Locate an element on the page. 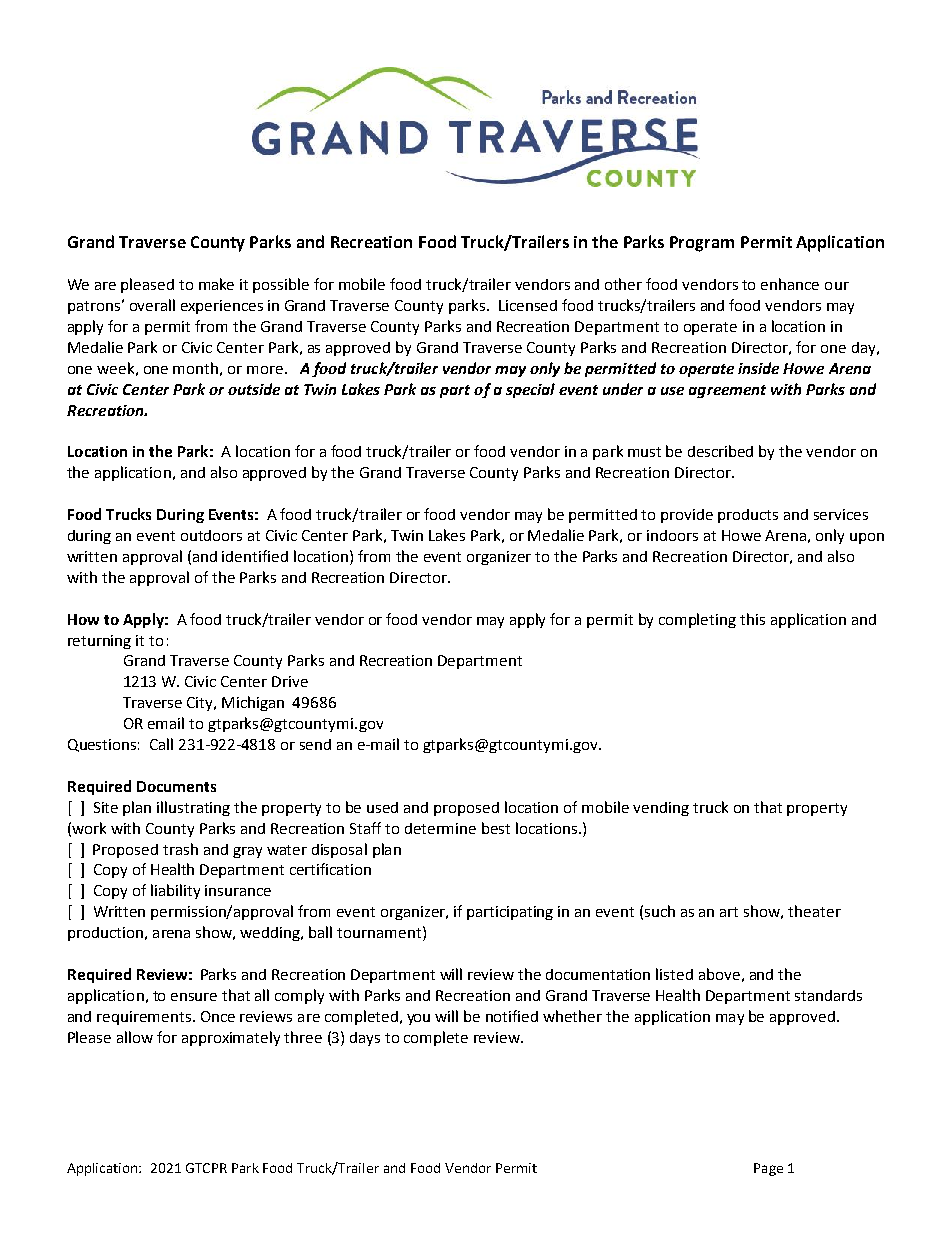 This document has width=952, height=1233. best is located at coordinates (496, 828).
